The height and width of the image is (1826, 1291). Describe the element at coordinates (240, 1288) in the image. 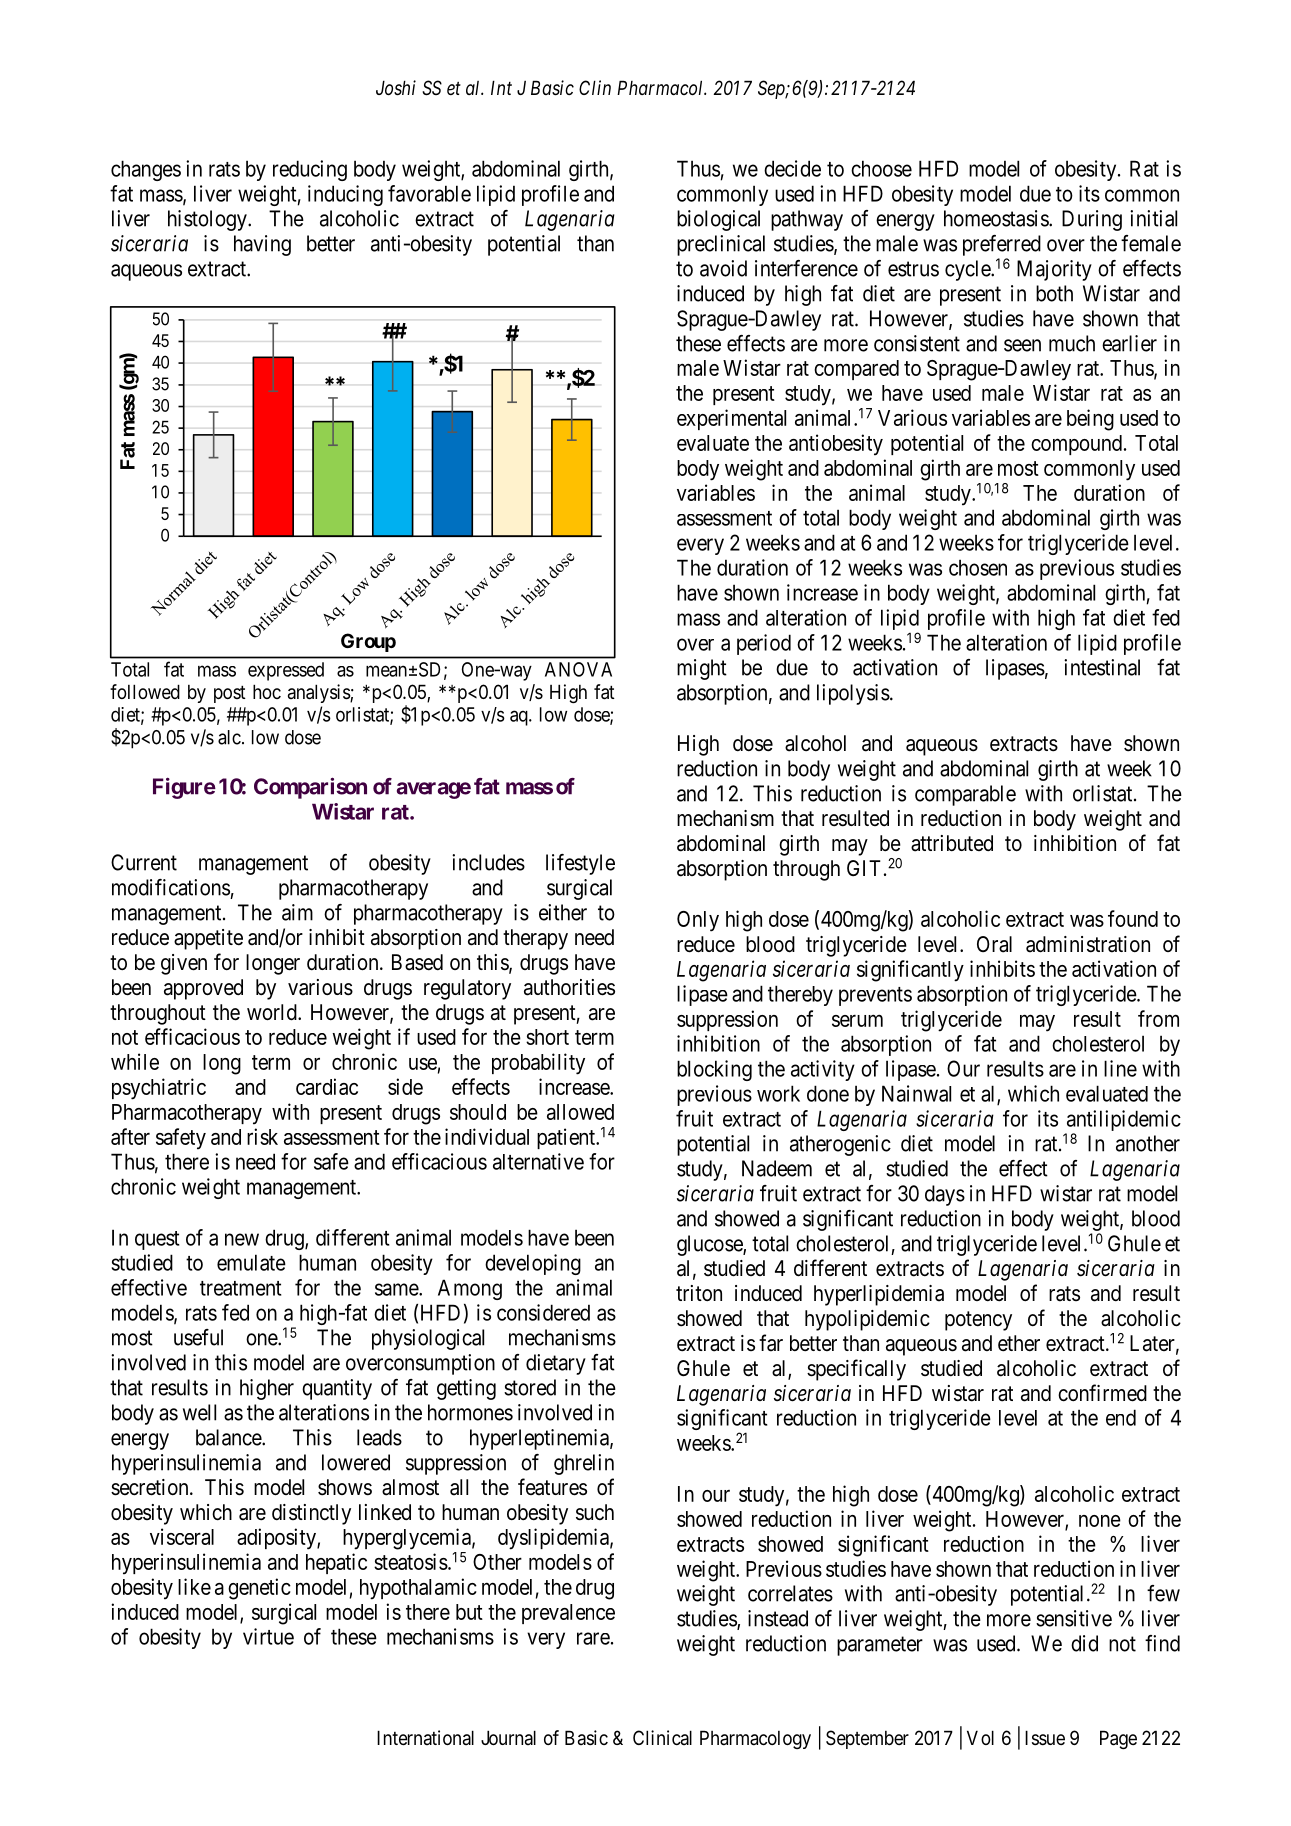

I see `treatment` at that location.
